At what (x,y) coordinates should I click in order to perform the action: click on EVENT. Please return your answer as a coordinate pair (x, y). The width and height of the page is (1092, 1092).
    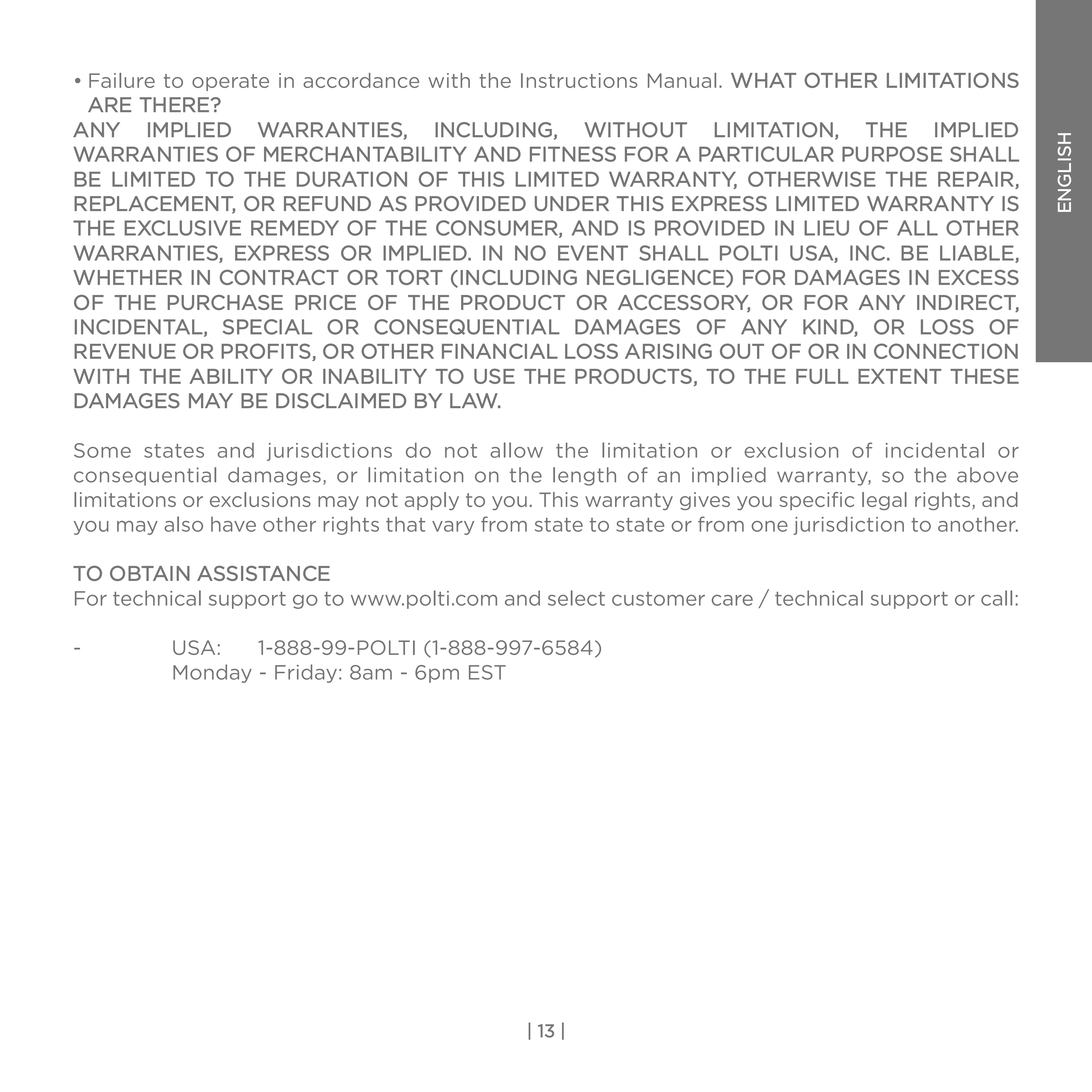
    Looking at the image, I should click on (593, 253).
